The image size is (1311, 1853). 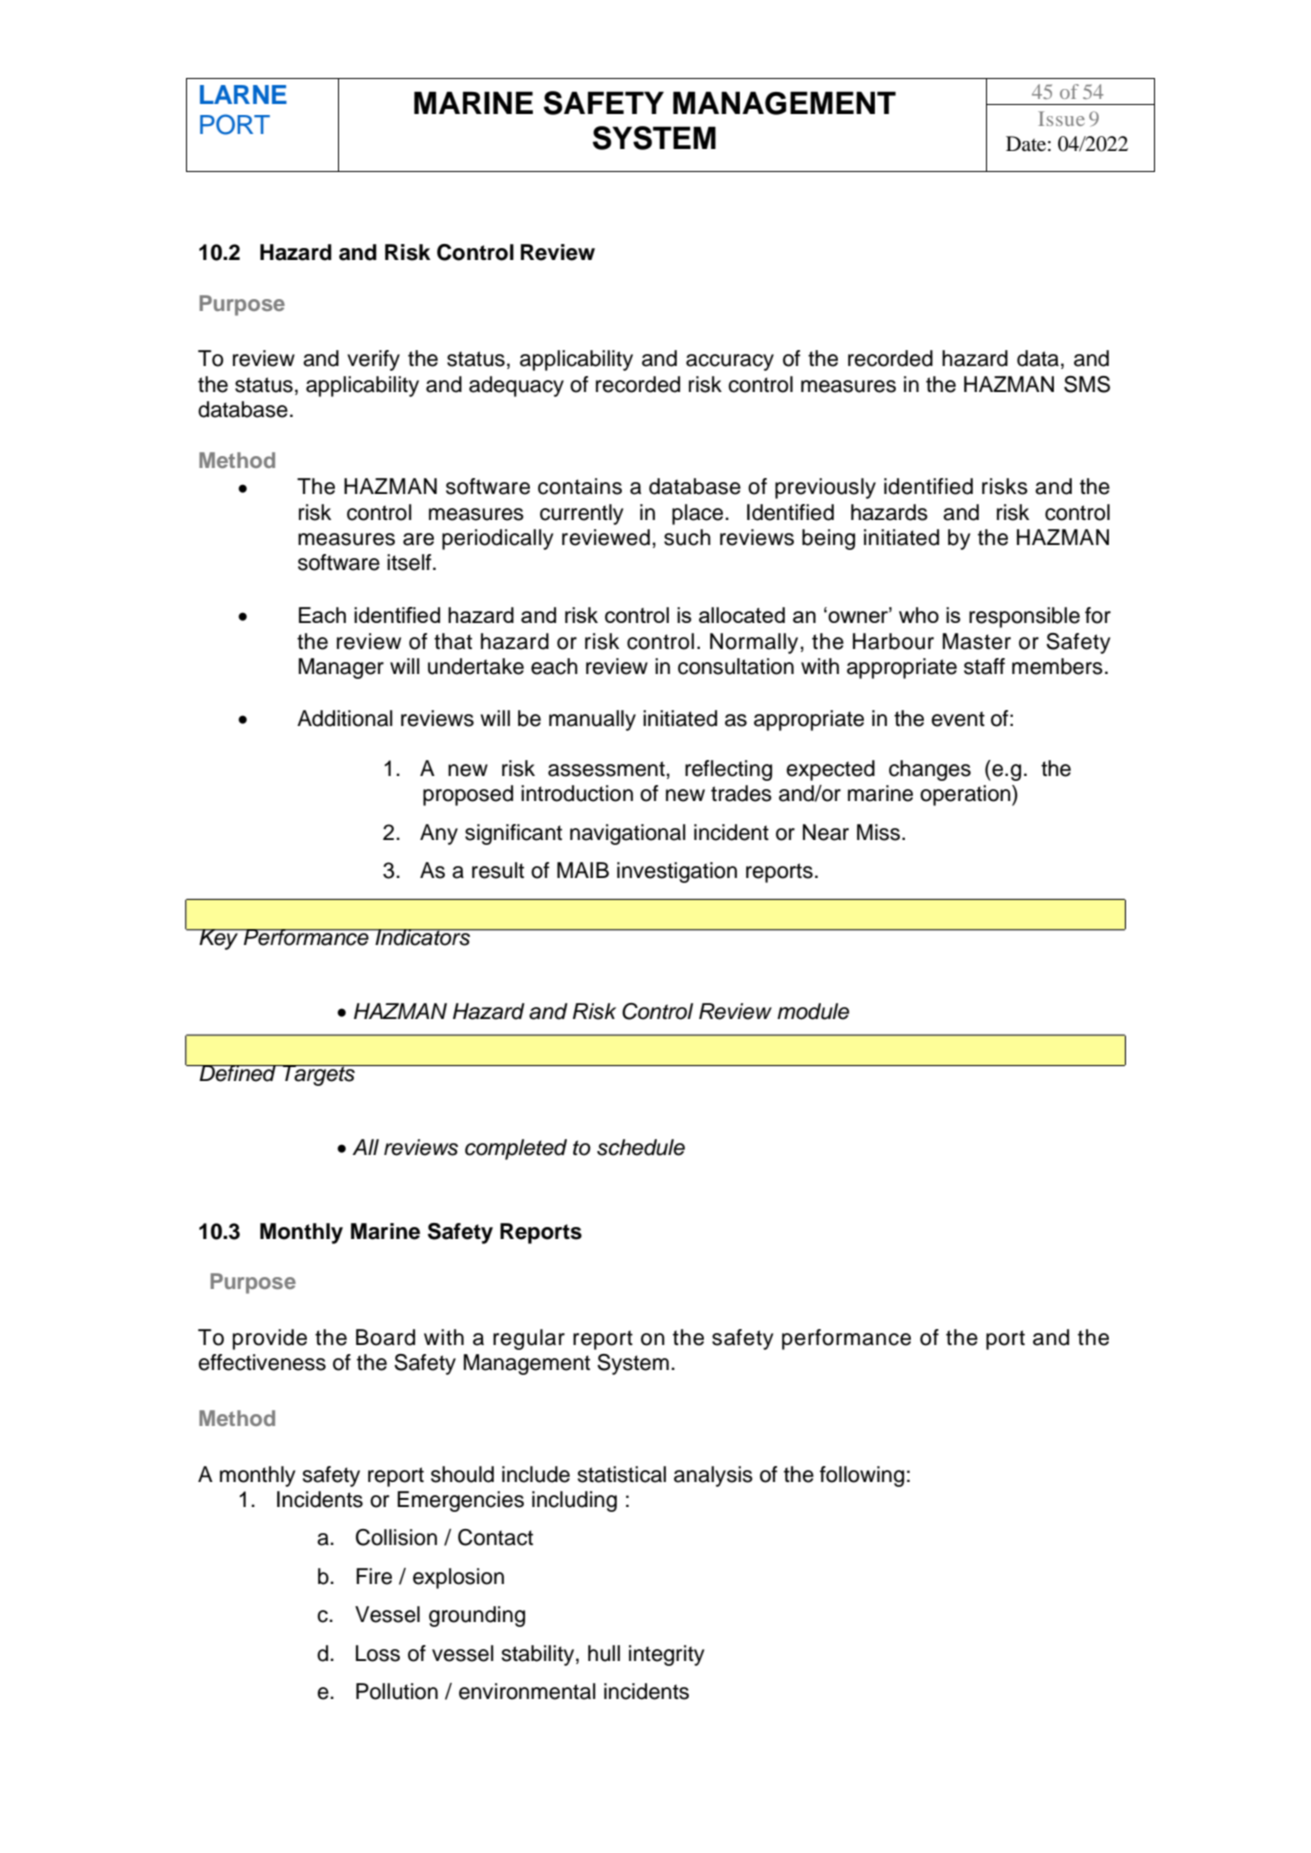 What do you see at coordinates (666, 1655) in the screenshot?
I see `integrity` at bounding box center [666, 1655].
